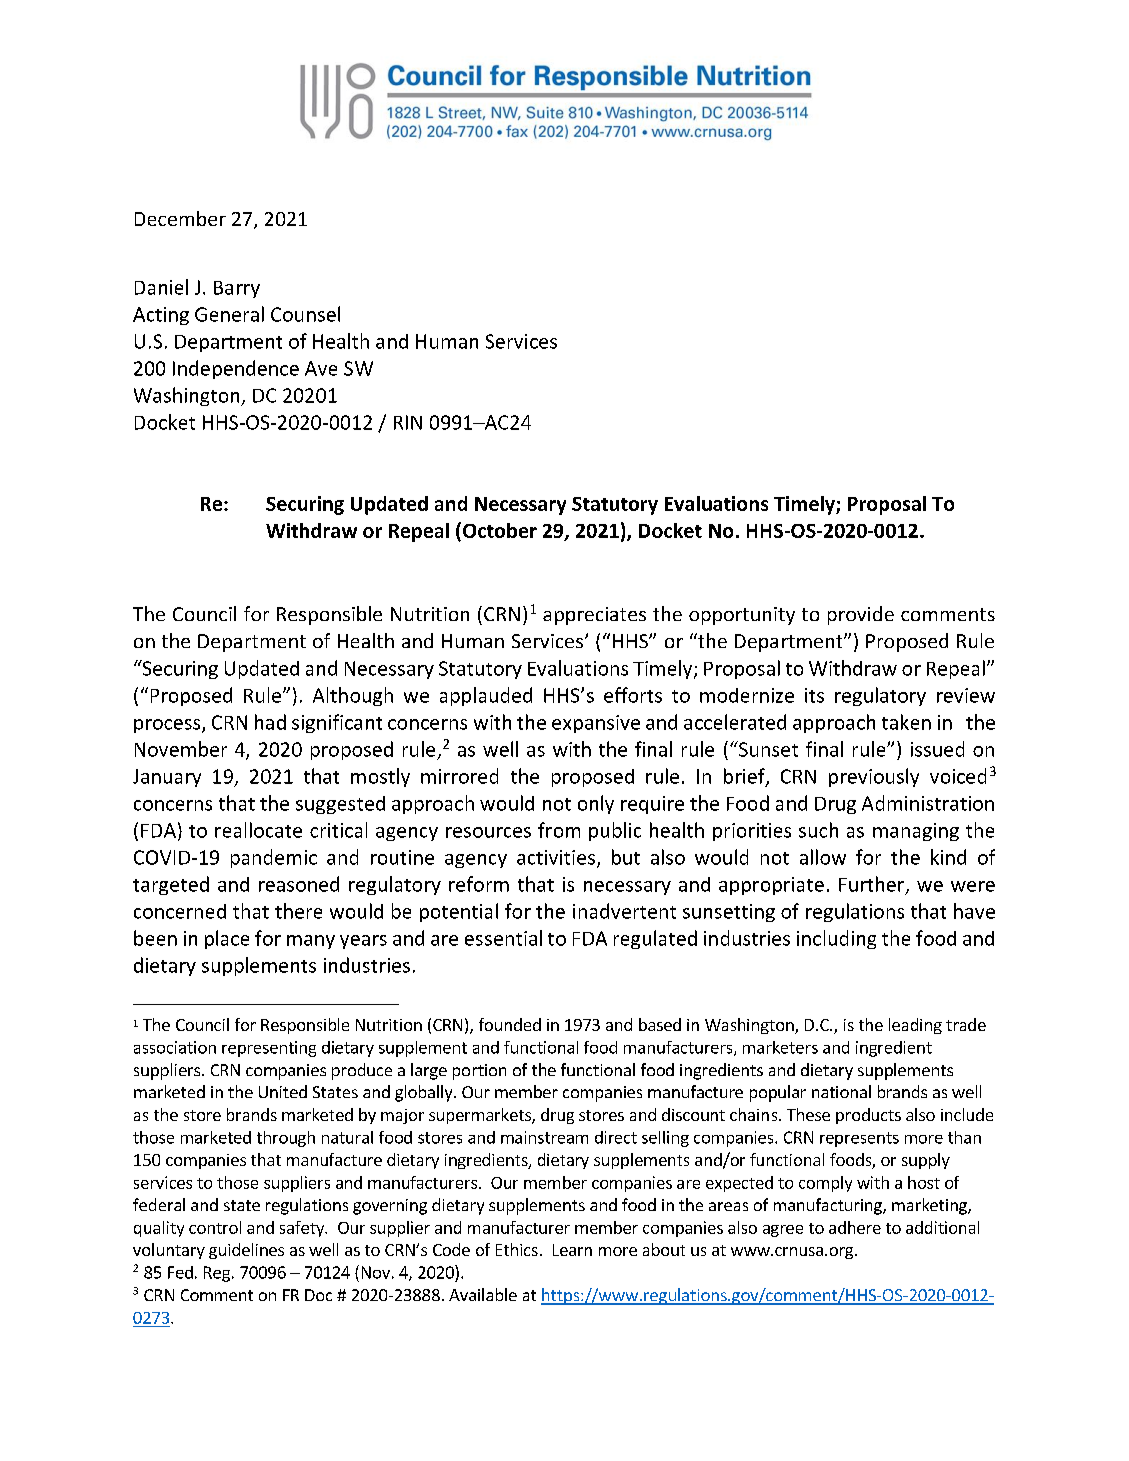 Image resolution: width=1129 pixels, height=1461 pixels. What do you see at coordinates (855, 1227) in the screenshot?
I see `adhere` at bounding box center [855, 1227].
